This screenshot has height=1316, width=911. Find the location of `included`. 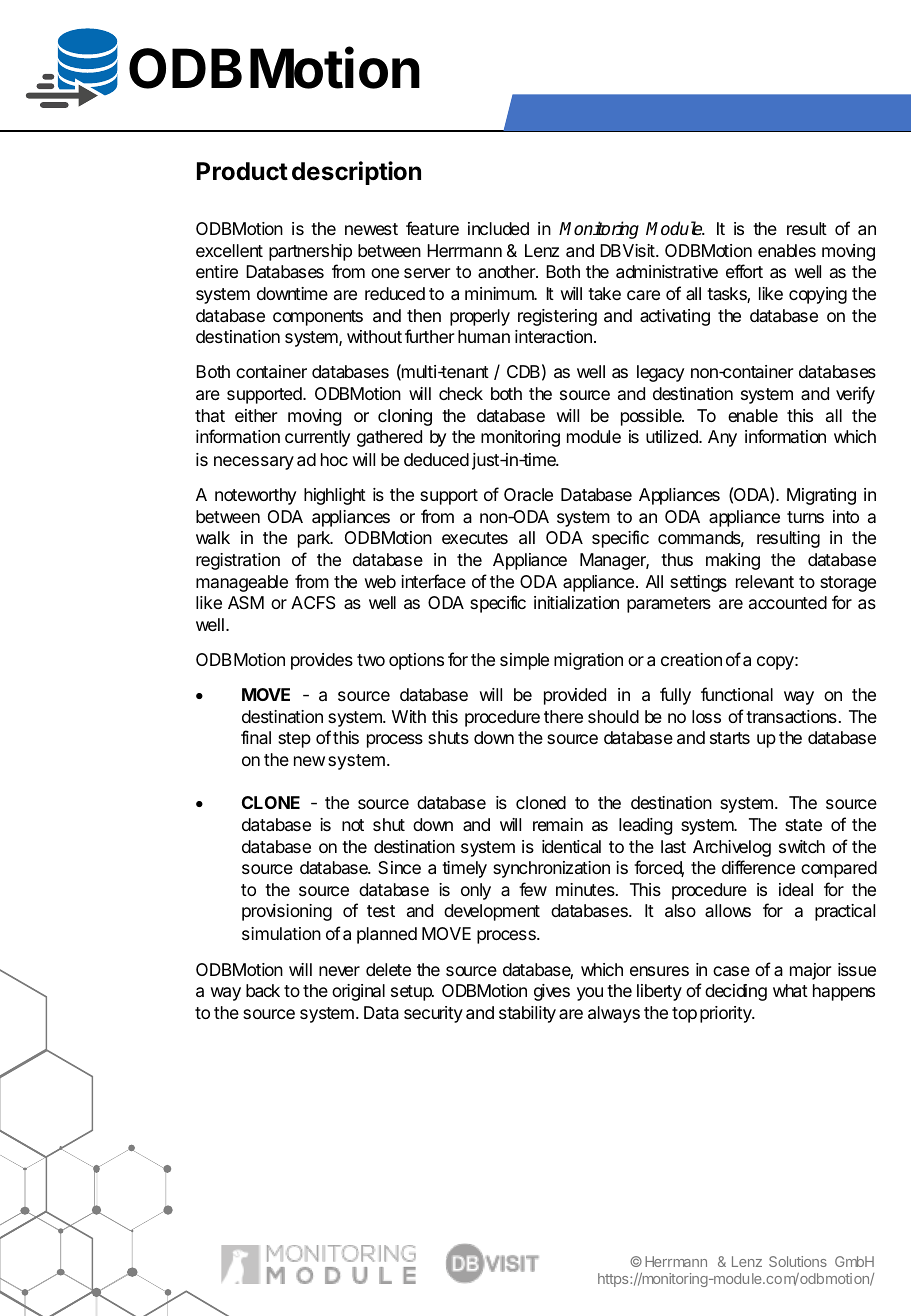

included is located at coordinates (498, 228).
